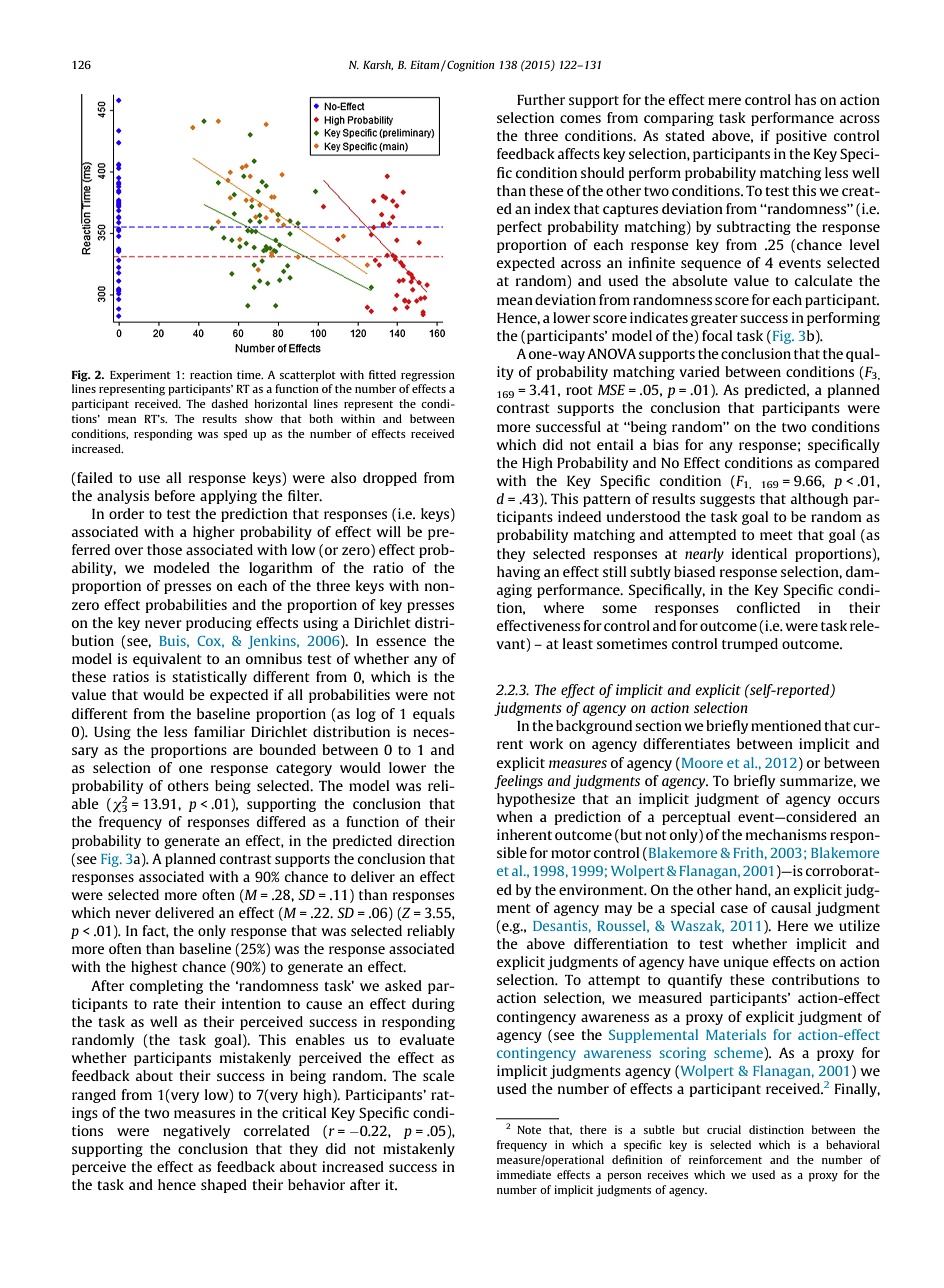 The height and width of the screenshot is (1288, 944). I want to click on negatively, so click(196, 1132).
